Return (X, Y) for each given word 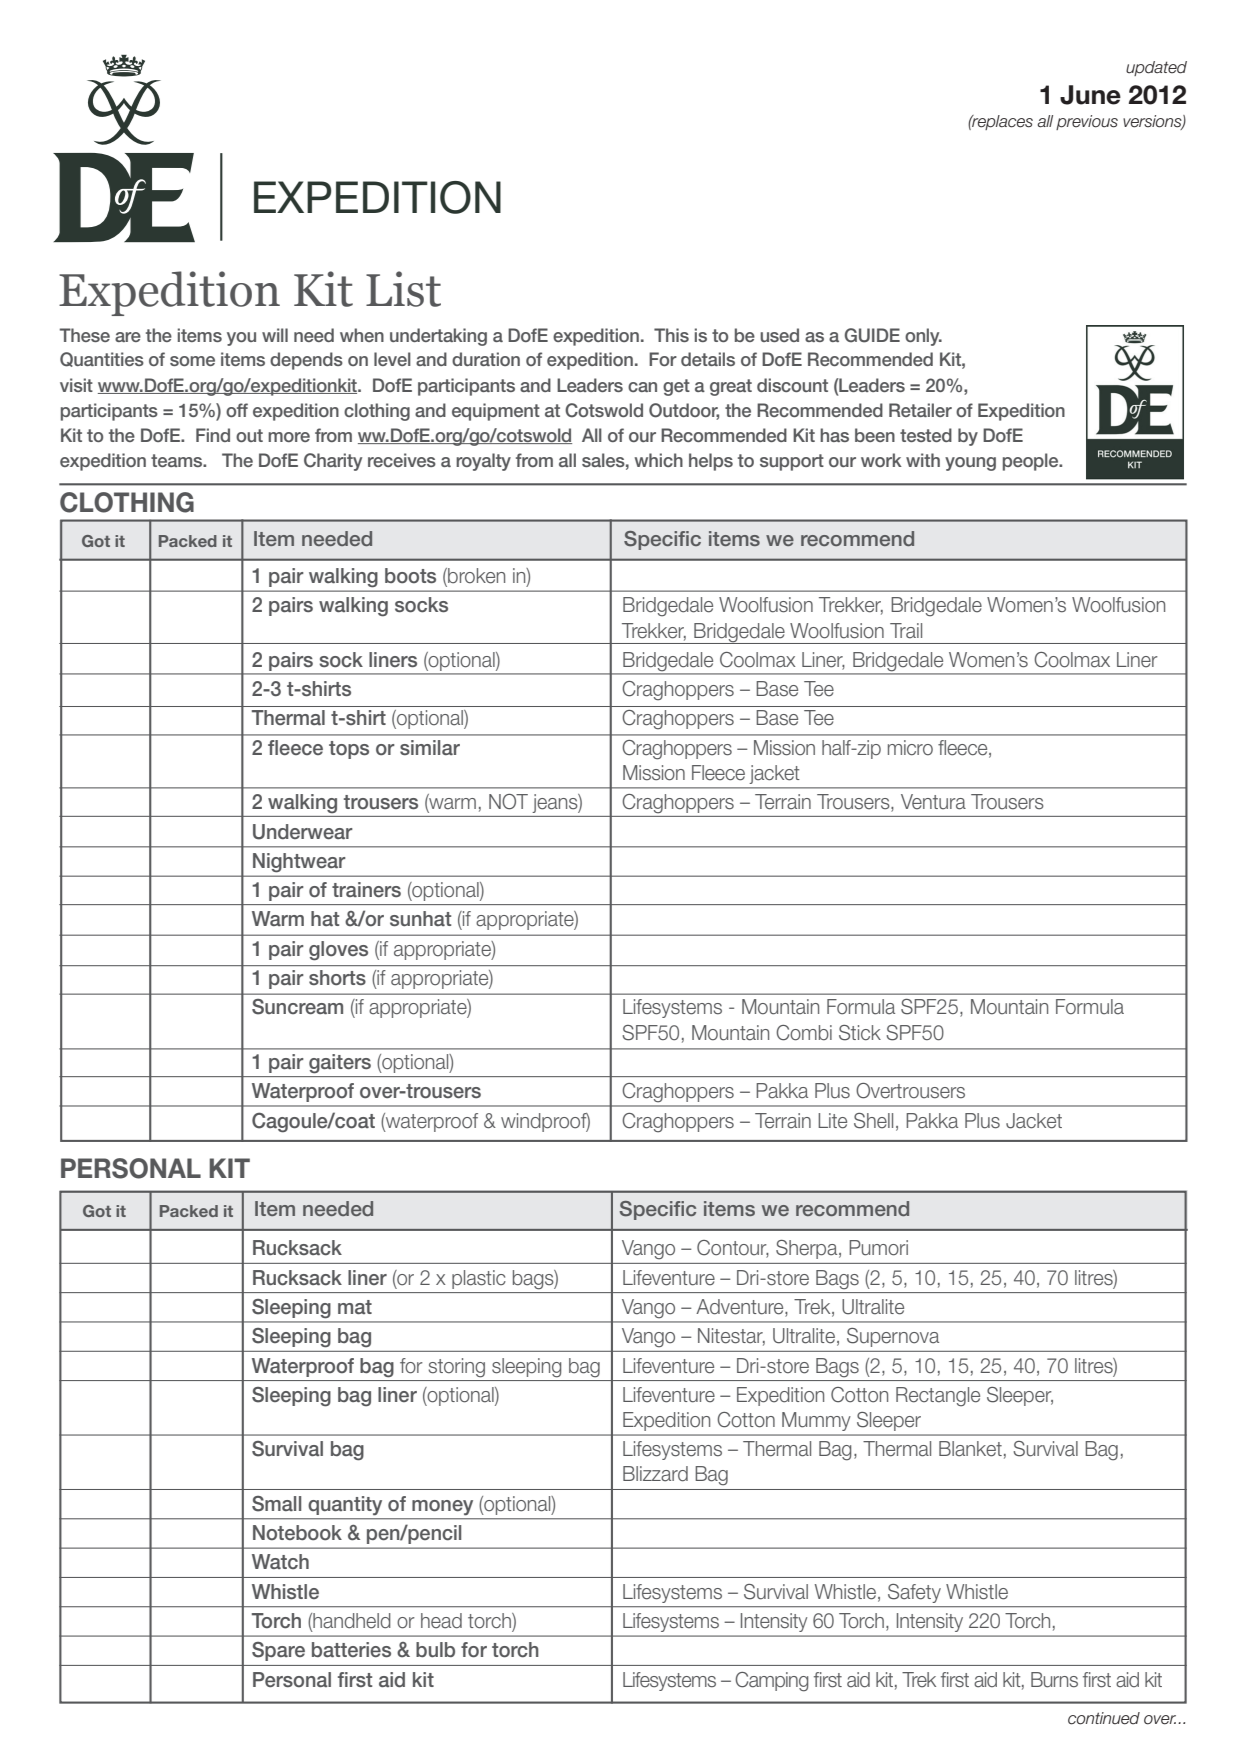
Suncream (297, 1007)
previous (1087, 122)
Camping (771, 1682)
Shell (873, 1121)
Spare (278, 1651)
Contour (733, 1249)
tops (349, 750)
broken (475, 577)
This (671, 335)
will (275, 335)
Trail (906, 631)
